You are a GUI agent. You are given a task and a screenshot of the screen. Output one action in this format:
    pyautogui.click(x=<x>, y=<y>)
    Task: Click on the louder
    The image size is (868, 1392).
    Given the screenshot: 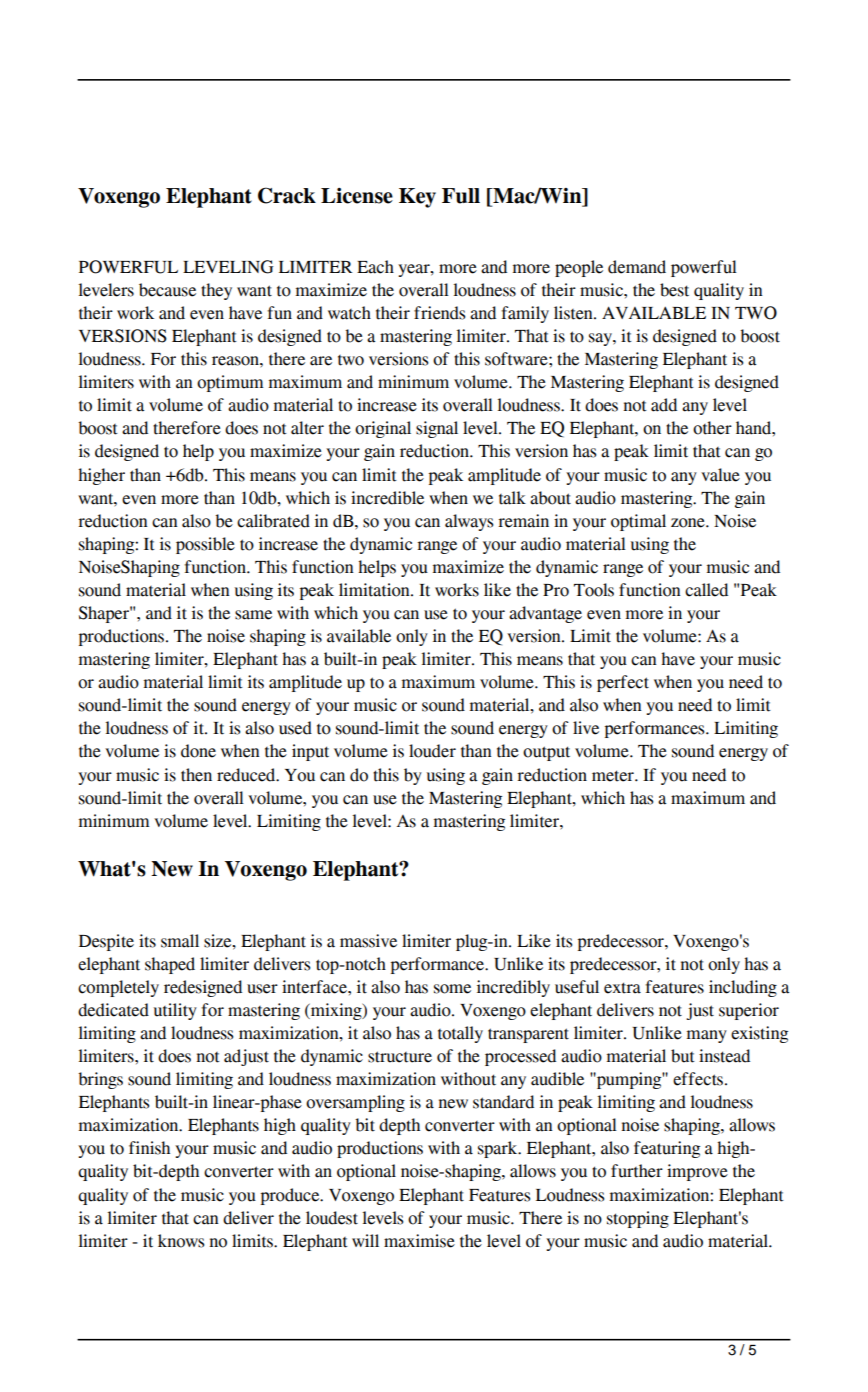 What is the action you would take?
    pyautogui.click(x=432, y=751)
